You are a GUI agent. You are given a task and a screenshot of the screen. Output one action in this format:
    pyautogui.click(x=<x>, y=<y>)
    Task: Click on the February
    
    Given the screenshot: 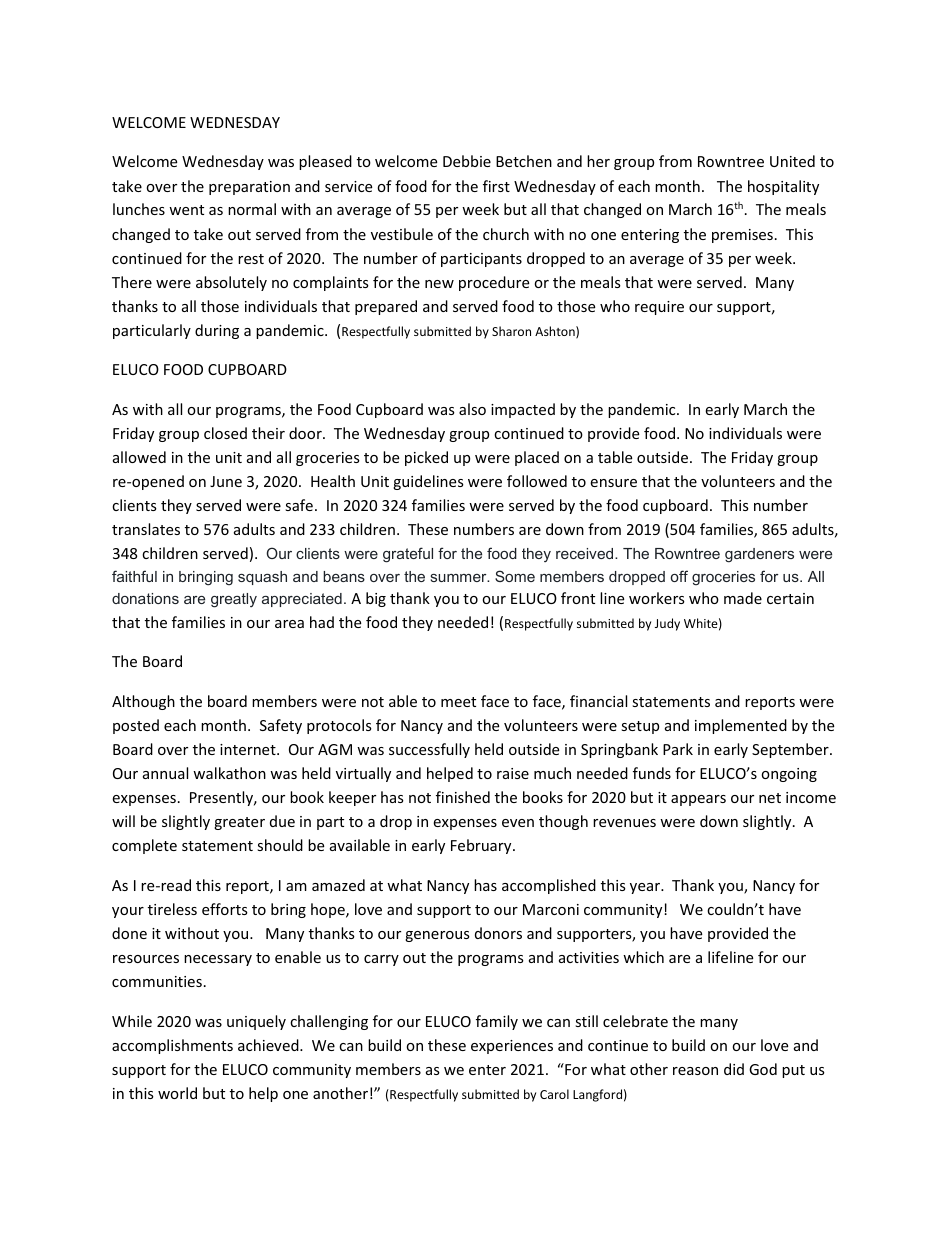 What is the action you would take?
    pyautogui.click(x=482, y=846)
